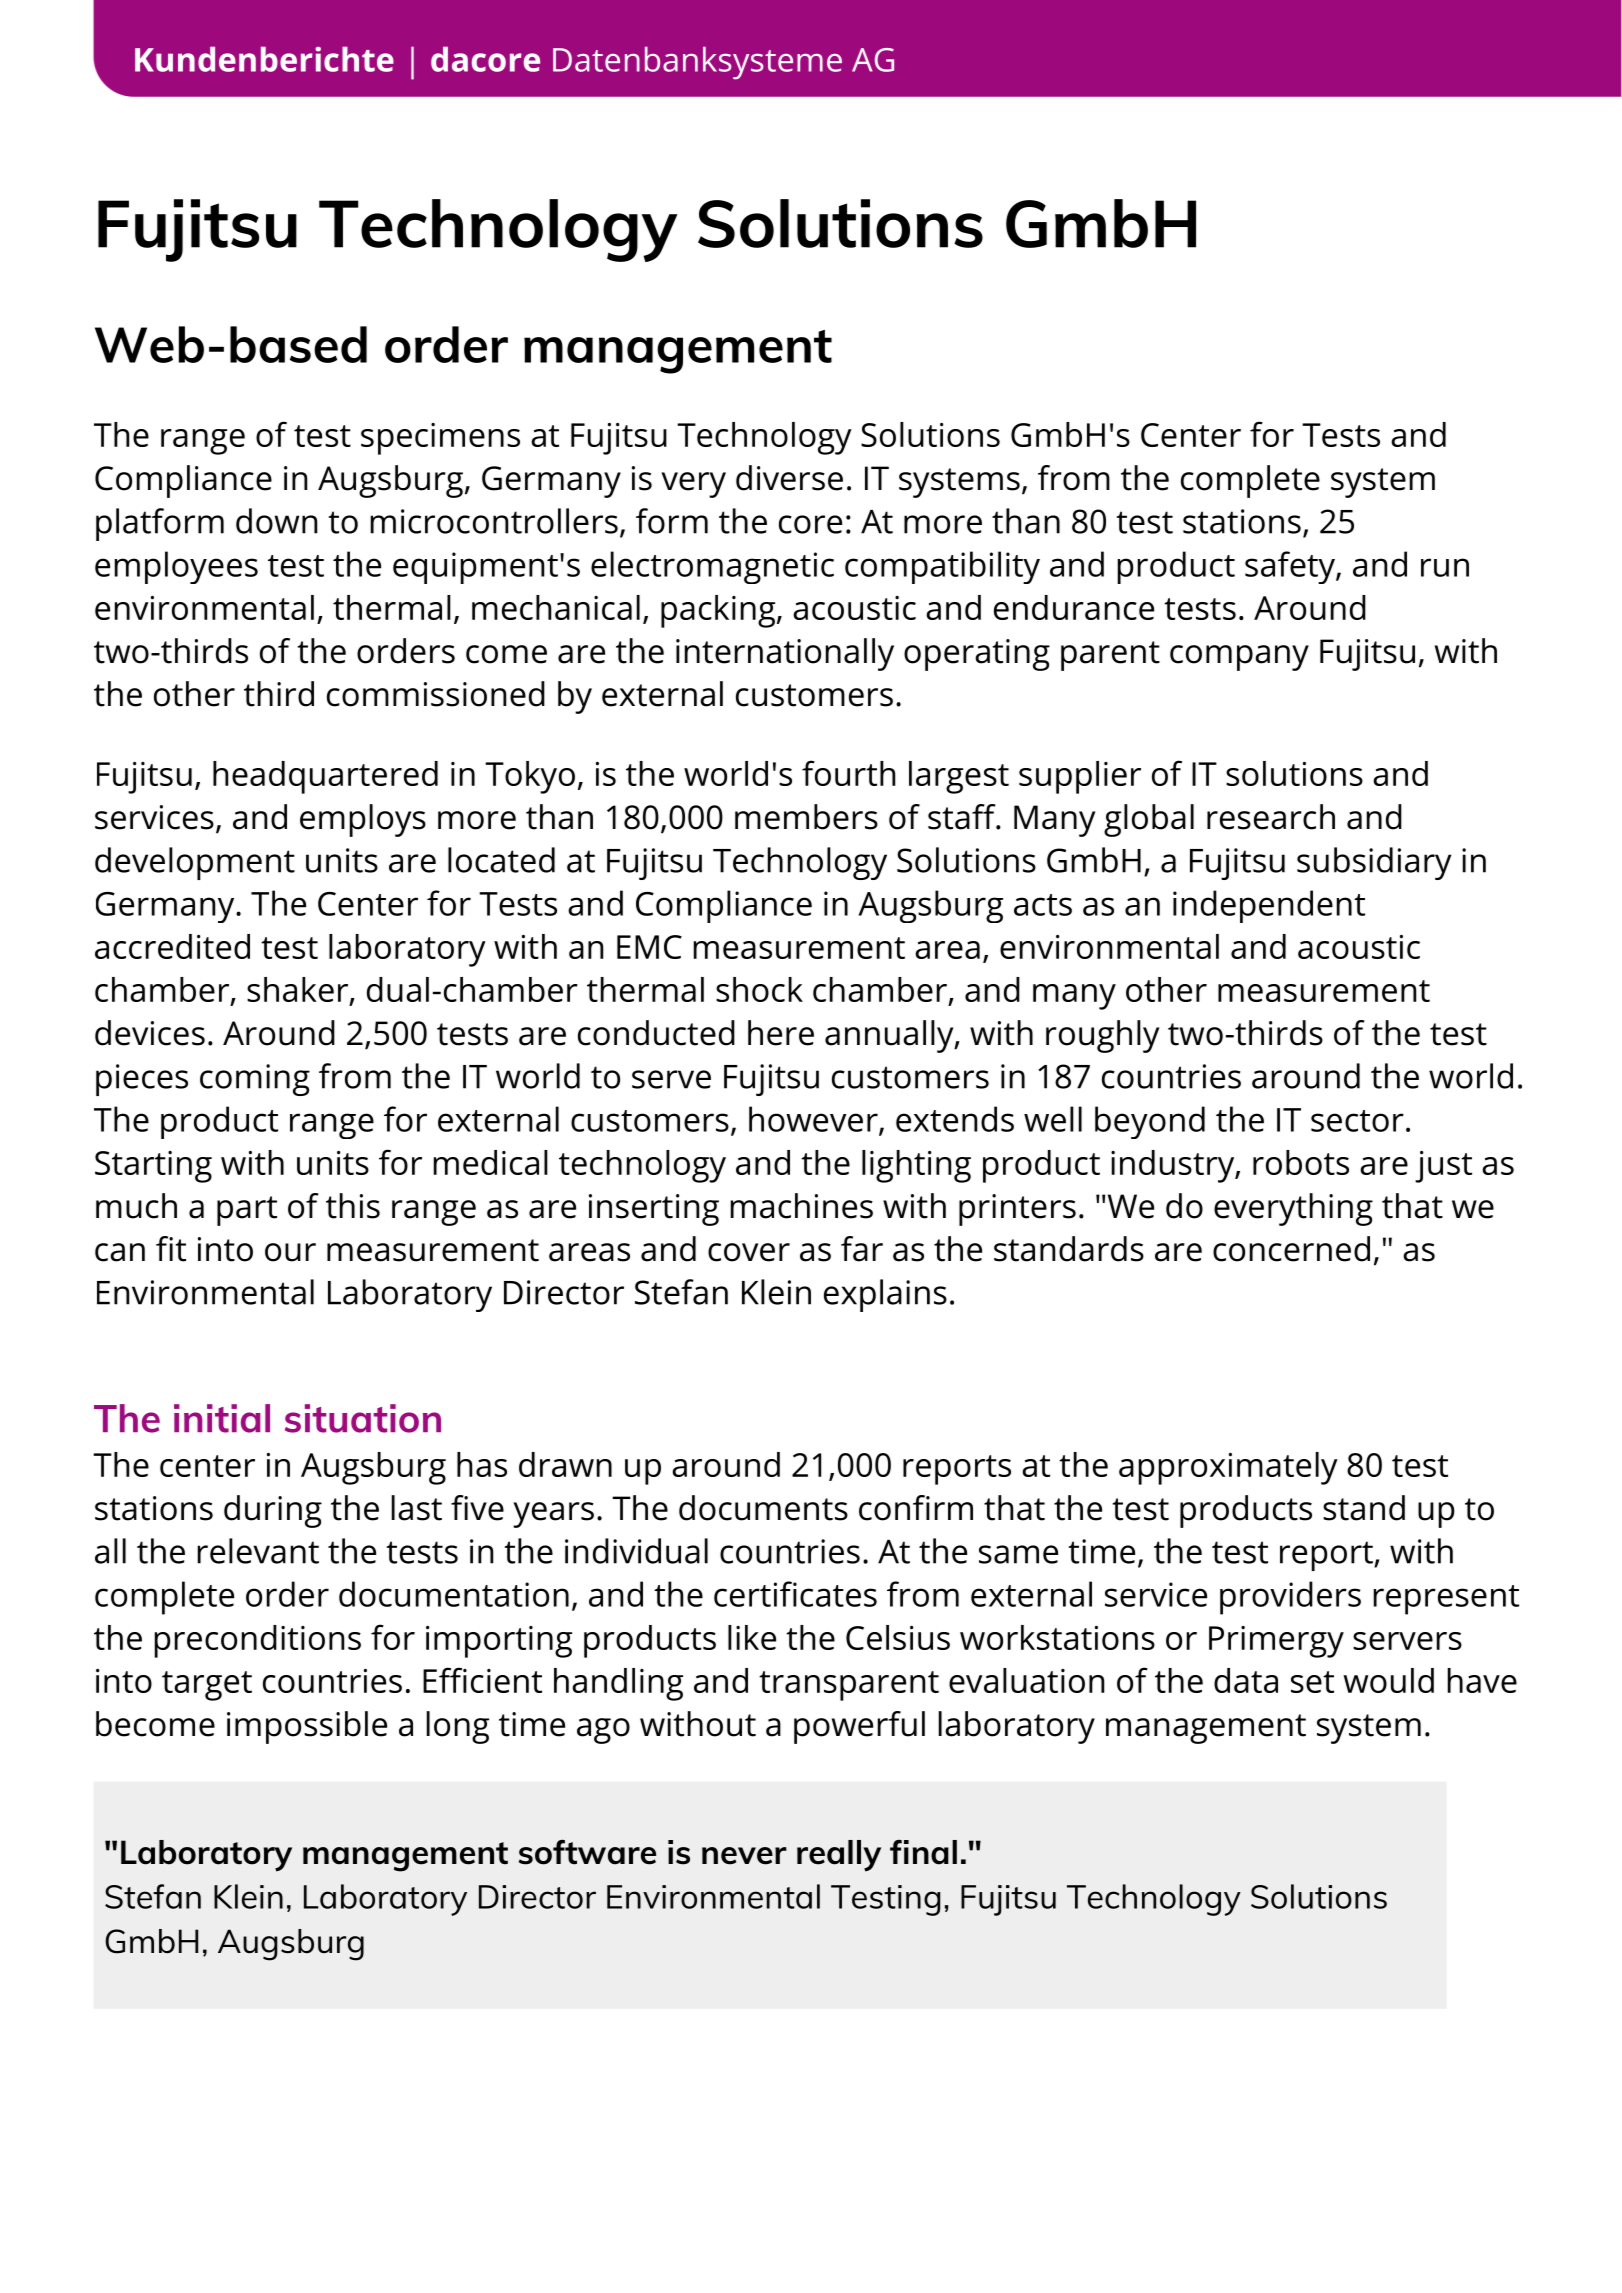 The image size is (1622, 2293). What do you see at coordinates (885, 1295) in the screenshot?
I see `explains` at bounding box center [885, 1295].
